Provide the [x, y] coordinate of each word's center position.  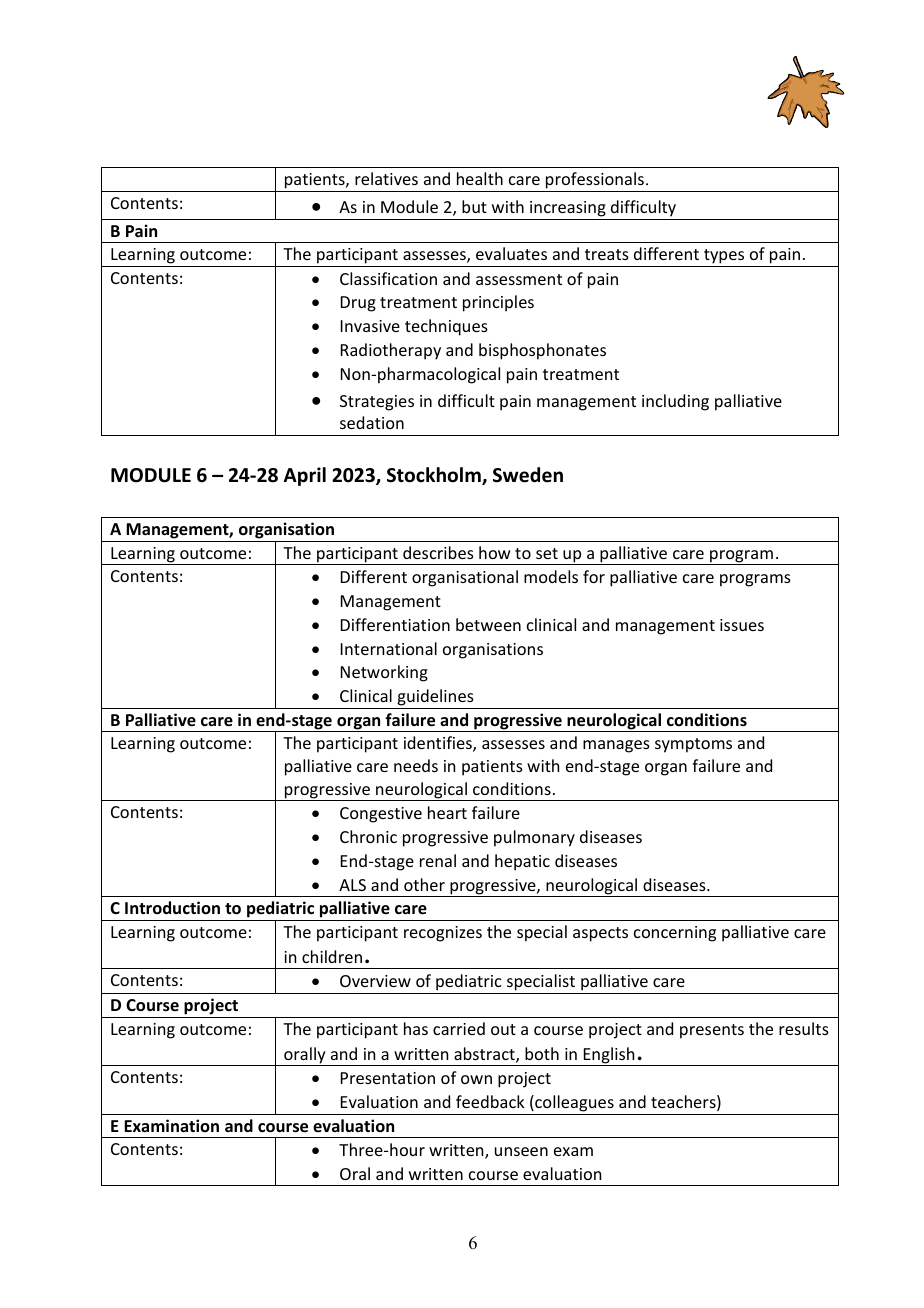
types [724, 256]
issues [742, 625]
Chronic [368, 836]
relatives [386, 178]
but [474, 206]
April [305, 476]
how [495, 552]
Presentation [388, 1078]
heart [447, 812]
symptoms [693, 745]
